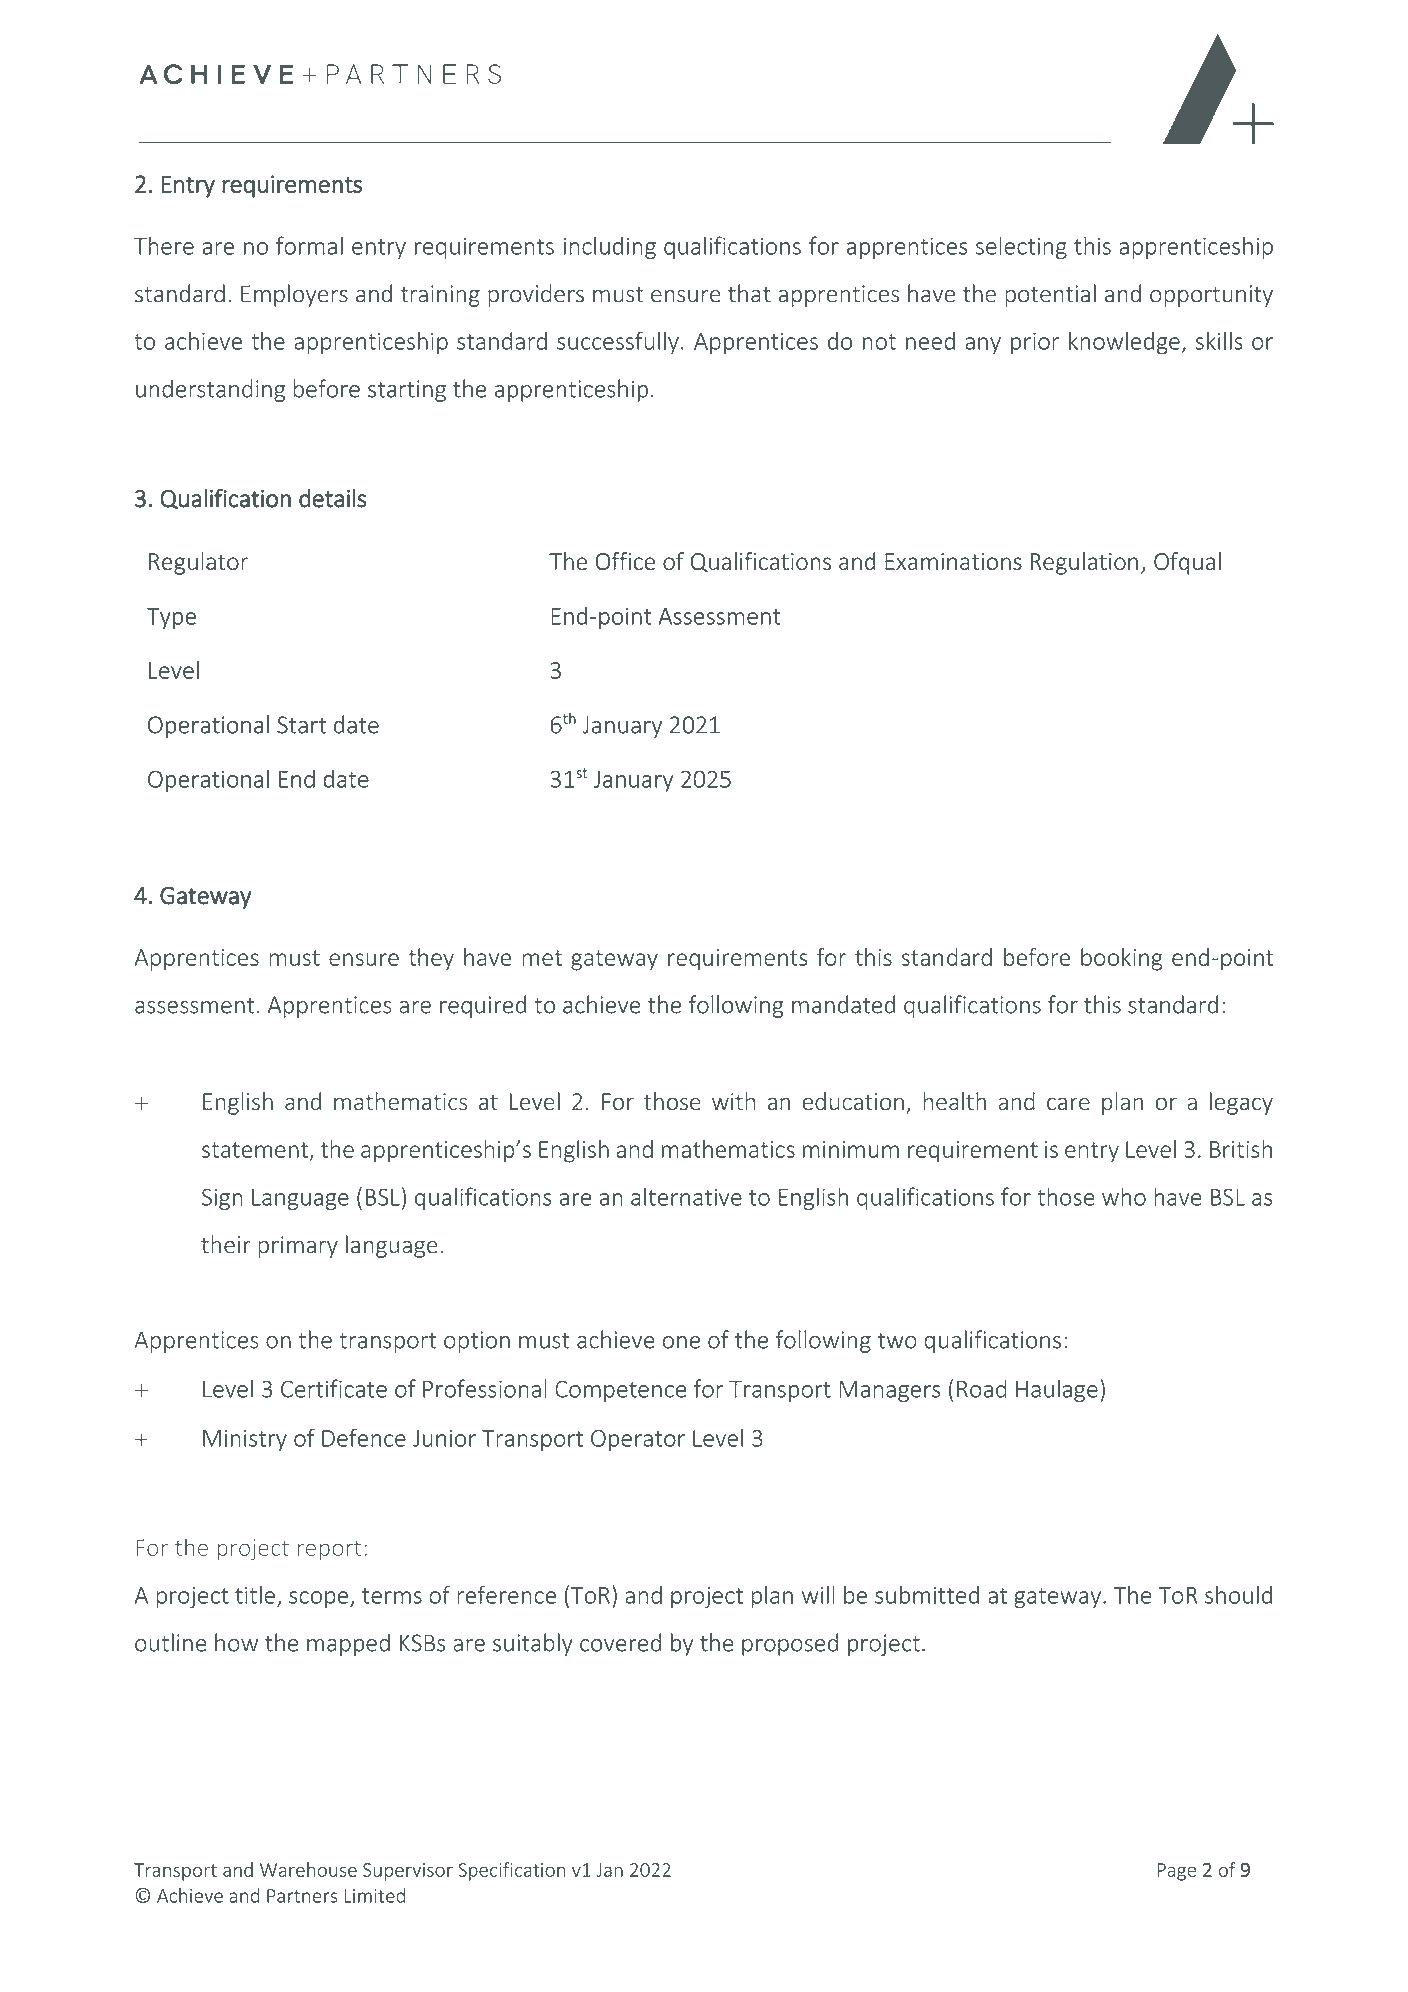  What do you see at coordinates (1050, 295) in the image?
I see `potential` at bounding box center [1050, 295].
